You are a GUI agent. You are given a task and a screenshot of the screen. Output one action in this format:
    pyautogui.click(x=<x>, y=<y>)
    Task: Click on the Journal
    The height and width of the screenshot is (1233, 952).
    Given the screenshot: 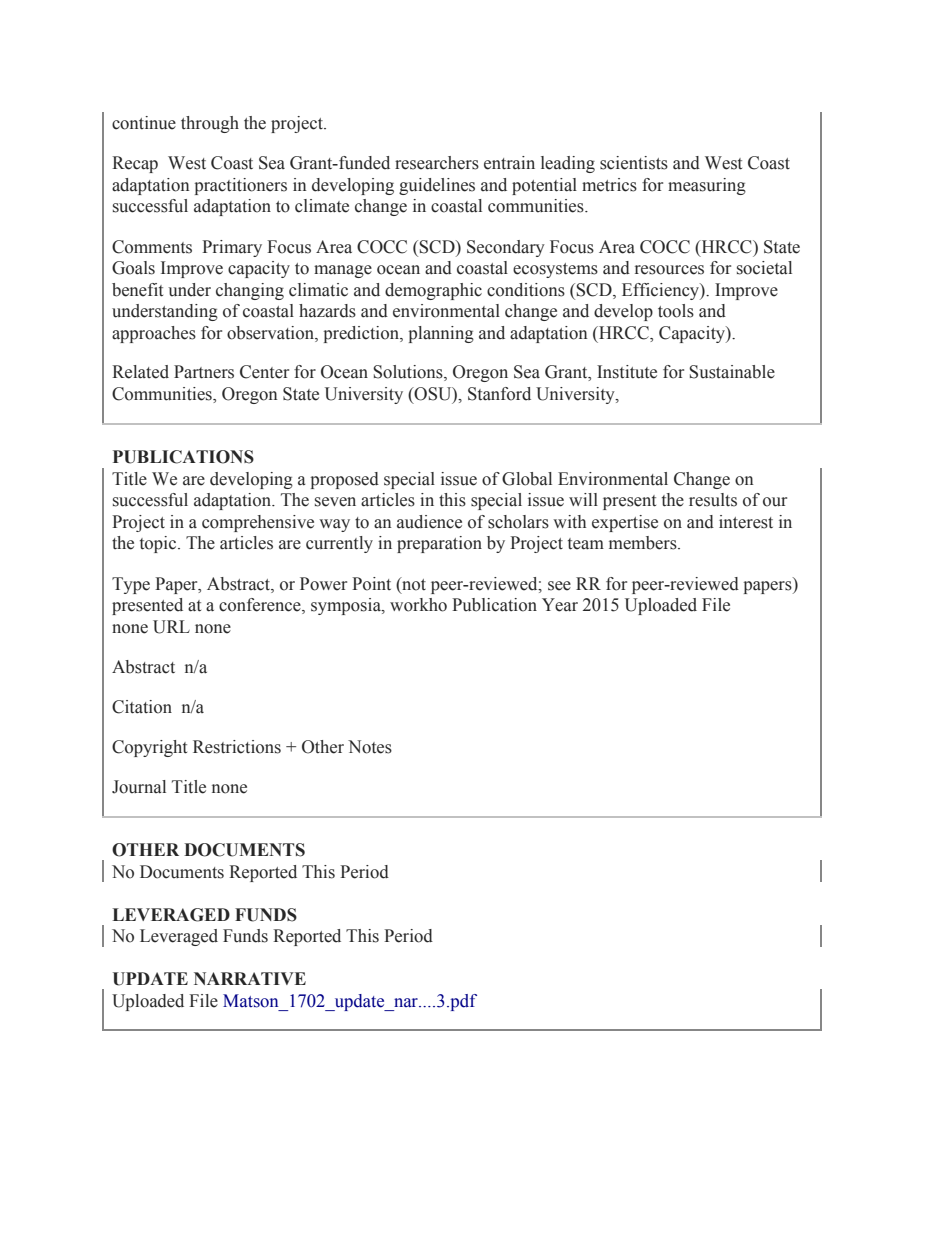 What is the action you would take?
    pyautogui.click(x=139, y=787)
